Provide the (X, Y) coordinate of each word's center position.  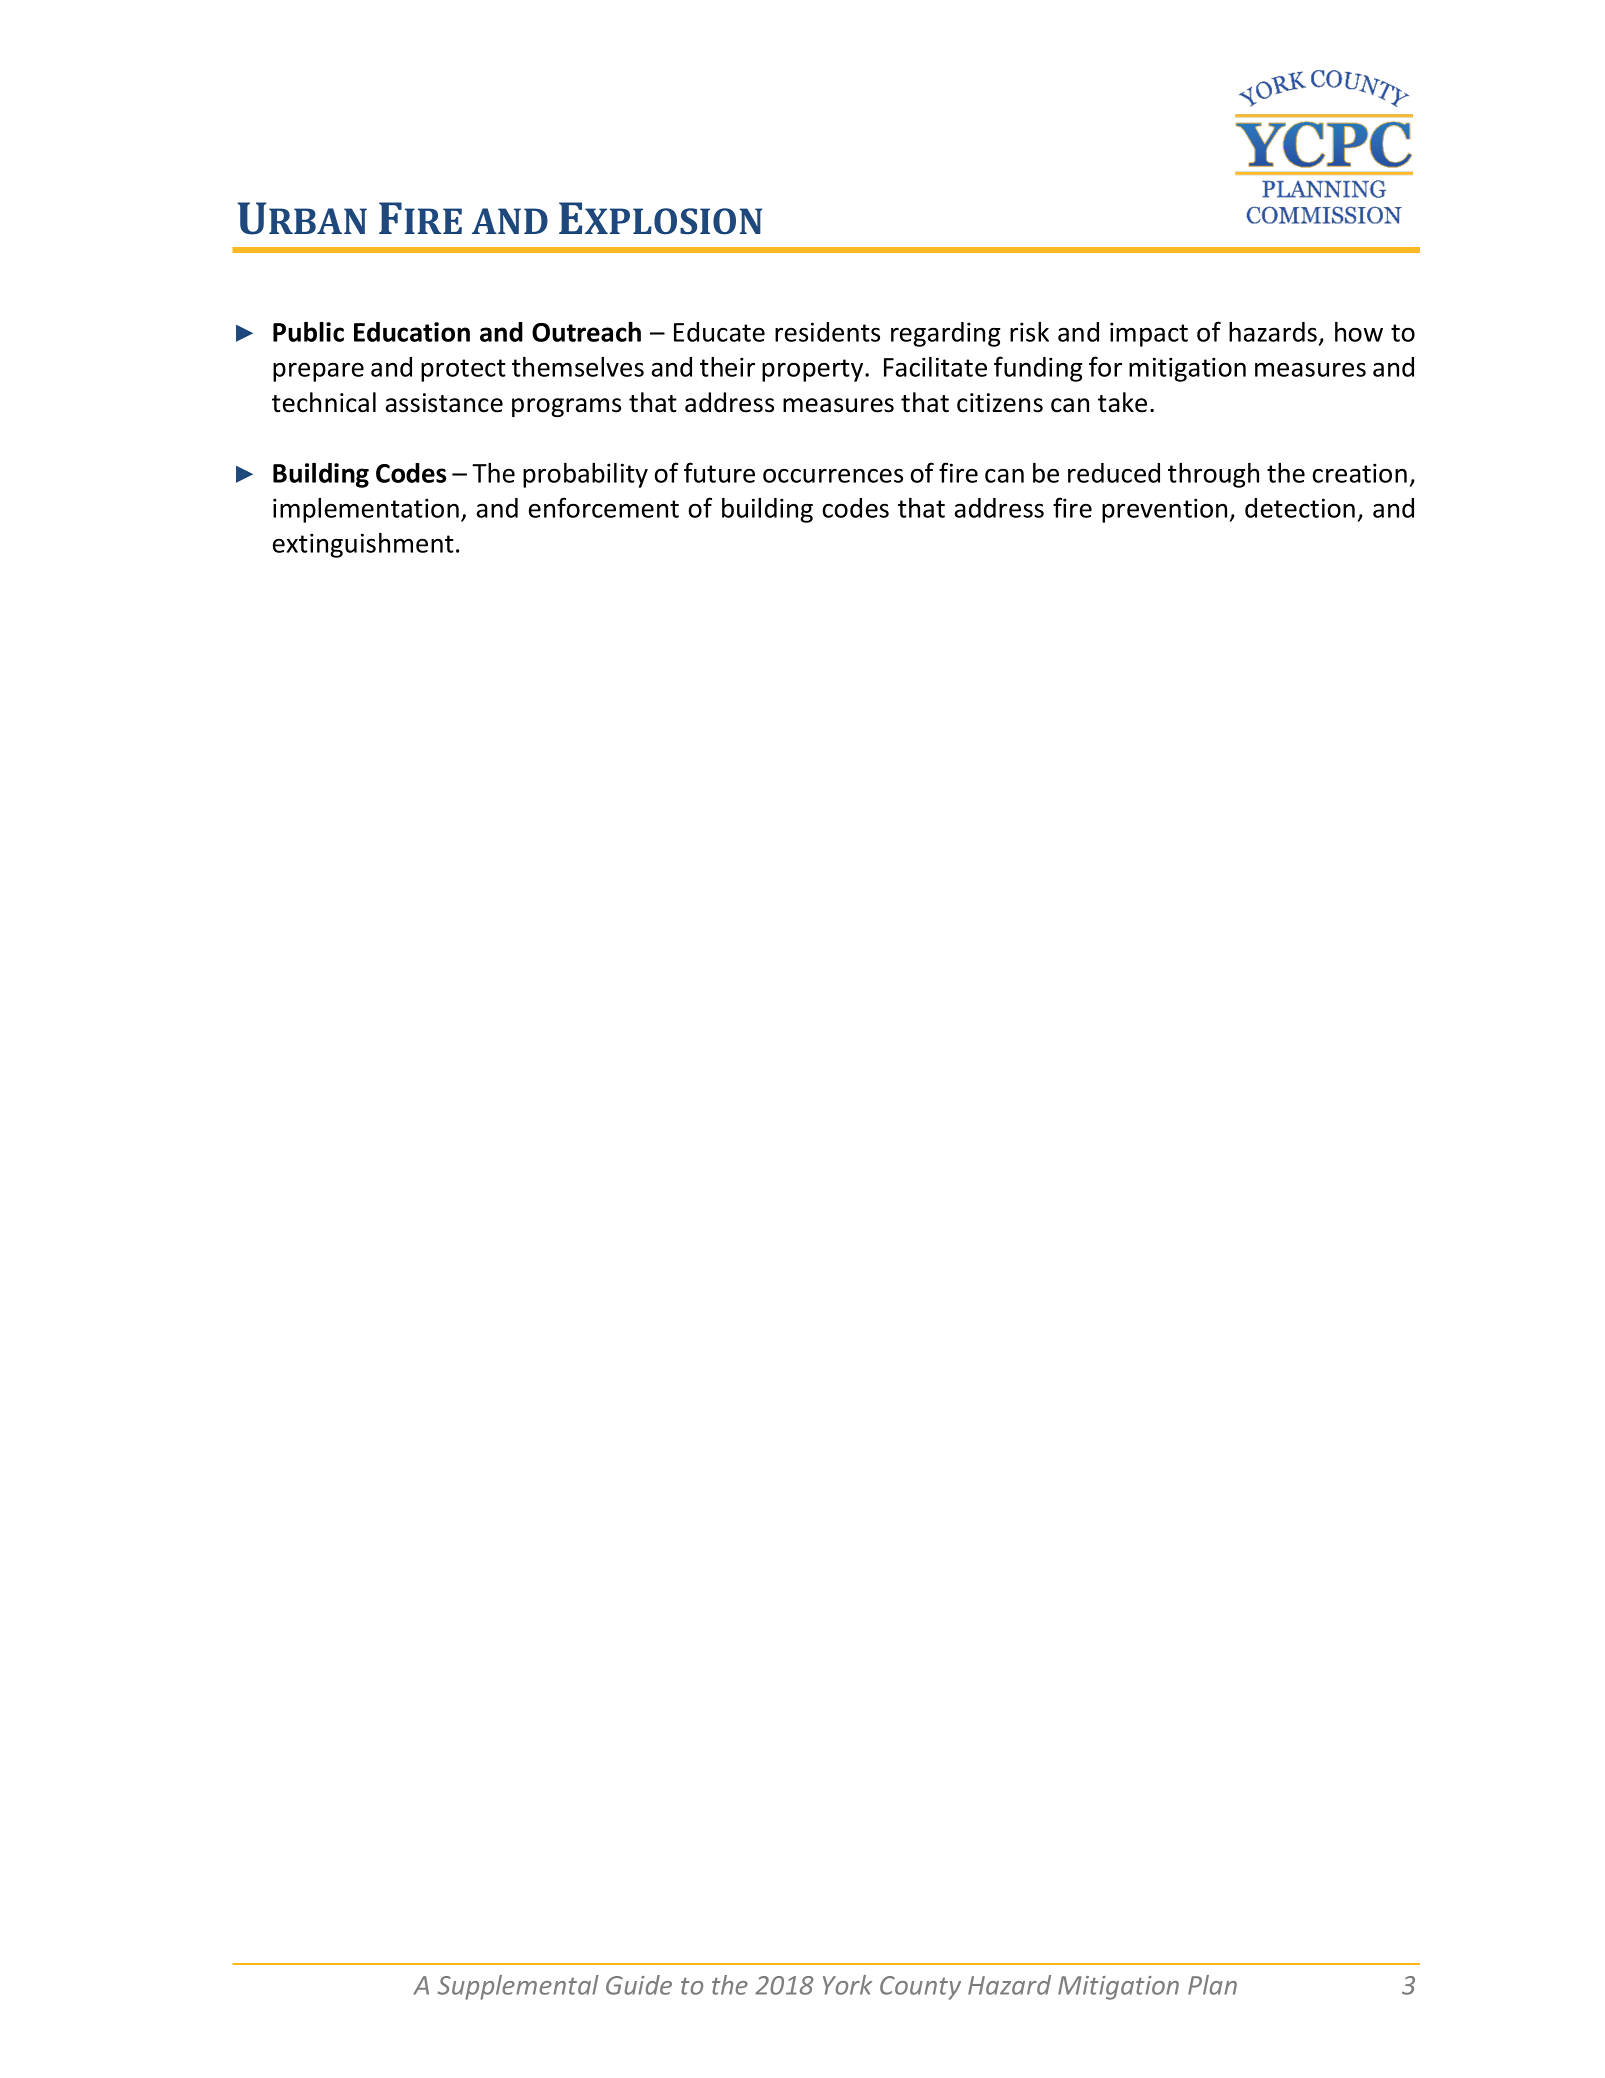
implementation (366, 510)
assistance (444, 403)
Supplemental (518, 1987)
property (814, 370)
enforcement (604, 507)
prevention (1166, 510)
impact (1149, 334)
